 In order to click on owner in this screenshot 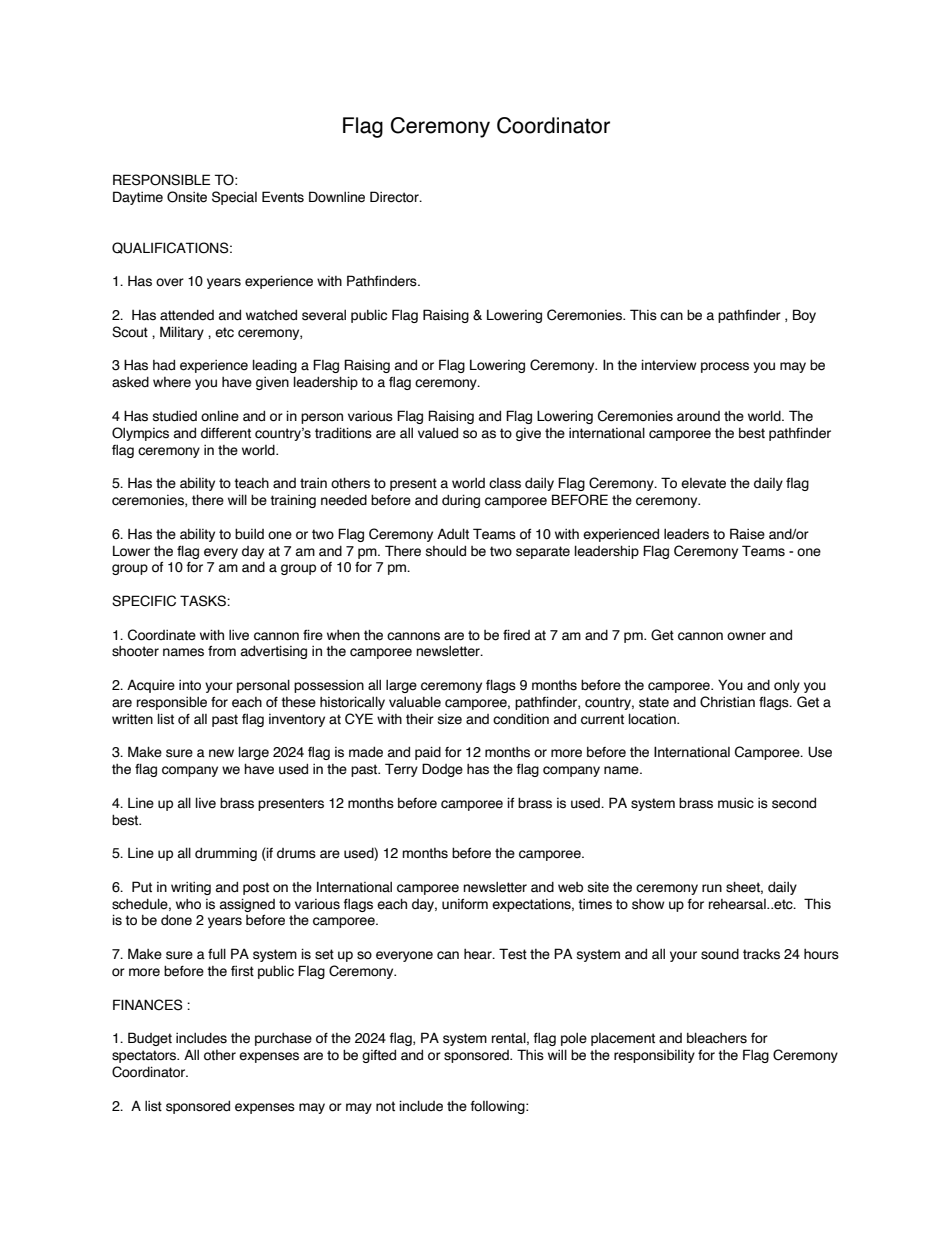, I will do `click(746, 636)`.
